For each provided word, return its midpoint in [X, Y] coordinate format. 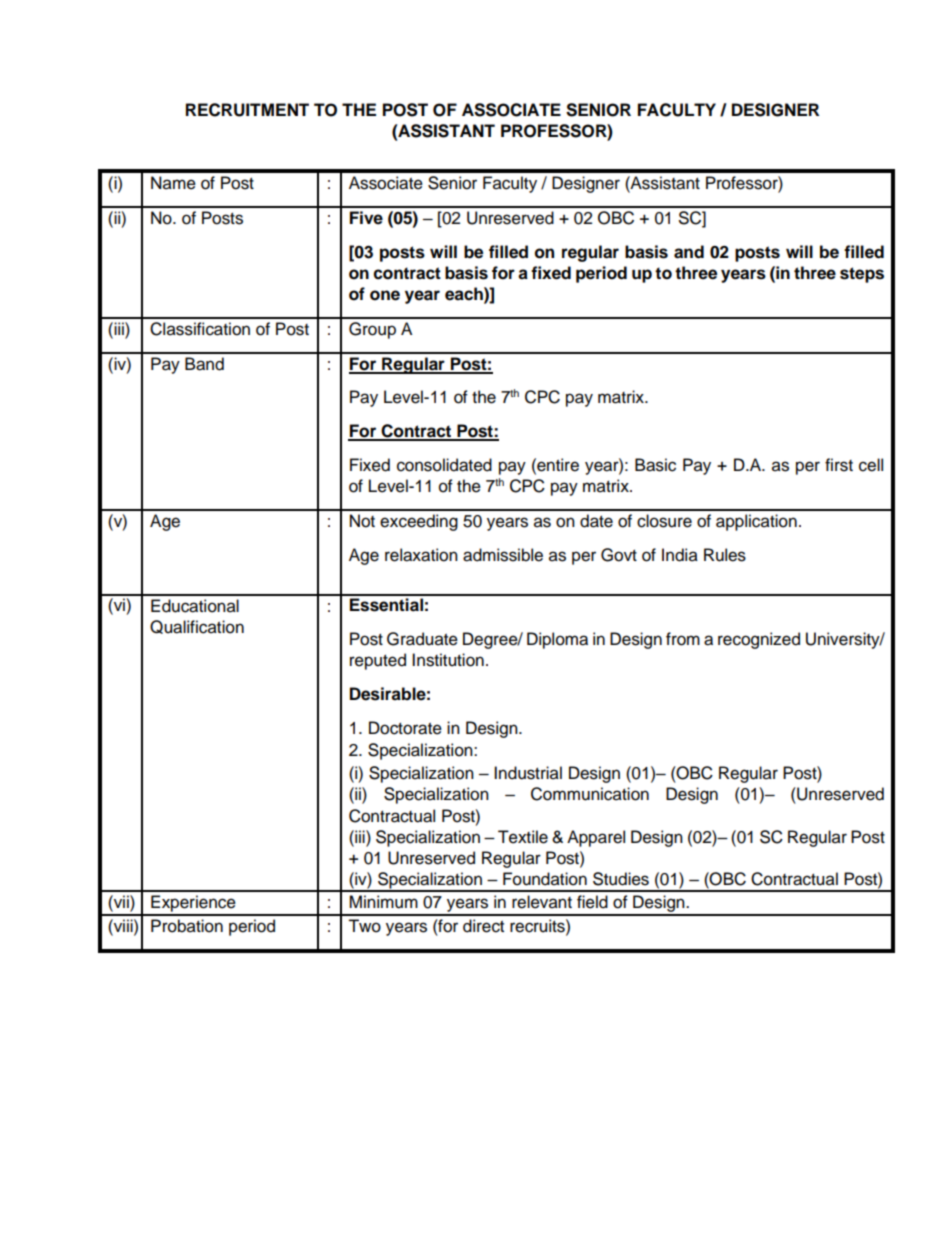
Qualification [197, 627]
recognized [759, 640]
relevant [542, 902]
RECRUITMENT [247, 110]
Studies [621, 879]
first [839, 465]
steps [862, 275]
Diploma [557, 640]
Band [204, 364]
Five [366, 218]
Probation [187, 926]
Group [372, 330]
